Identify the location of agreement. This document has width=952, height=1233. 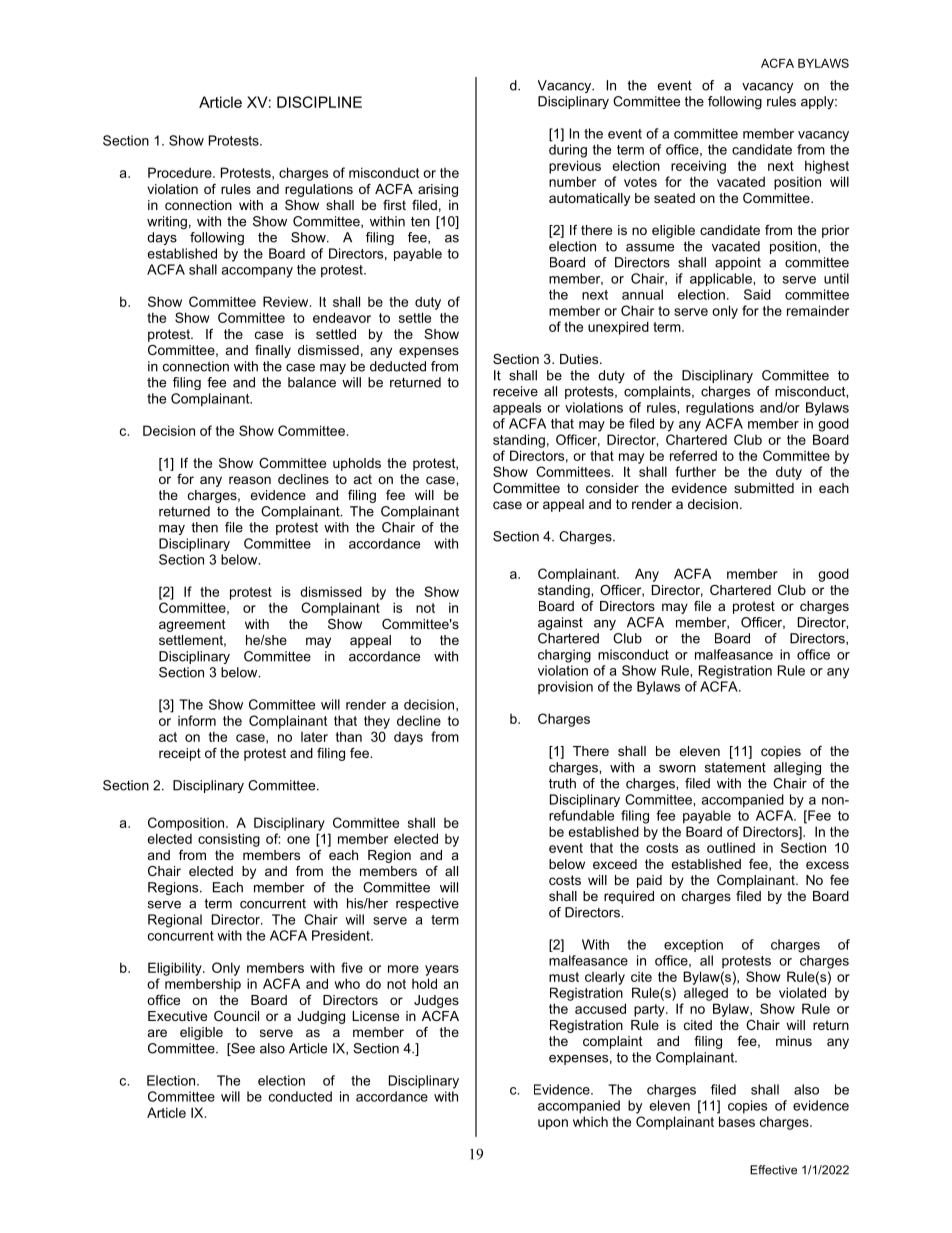
(192, 625).
